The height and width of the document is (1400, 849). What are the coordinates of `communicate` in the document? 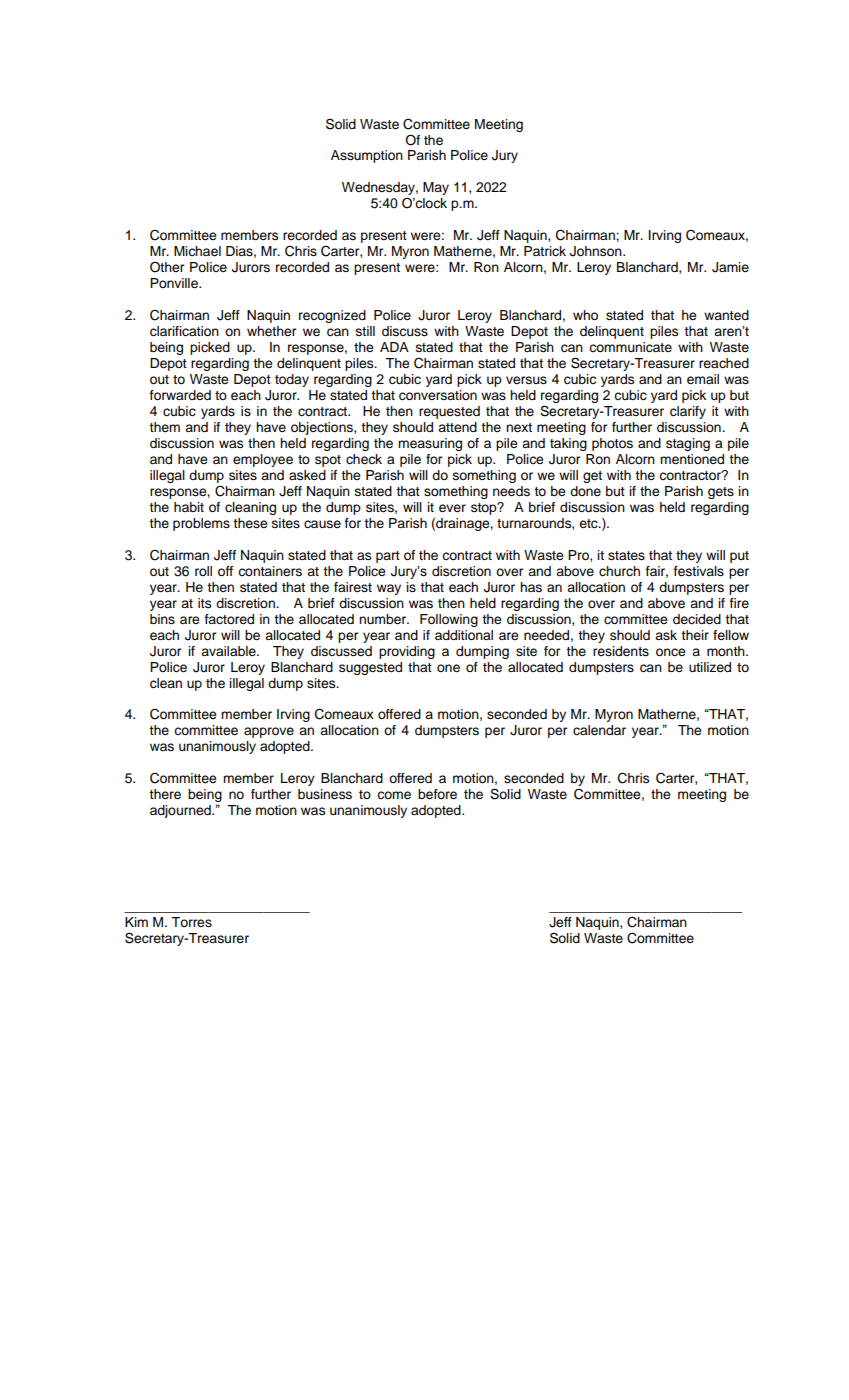 It's located at (630, 347).
